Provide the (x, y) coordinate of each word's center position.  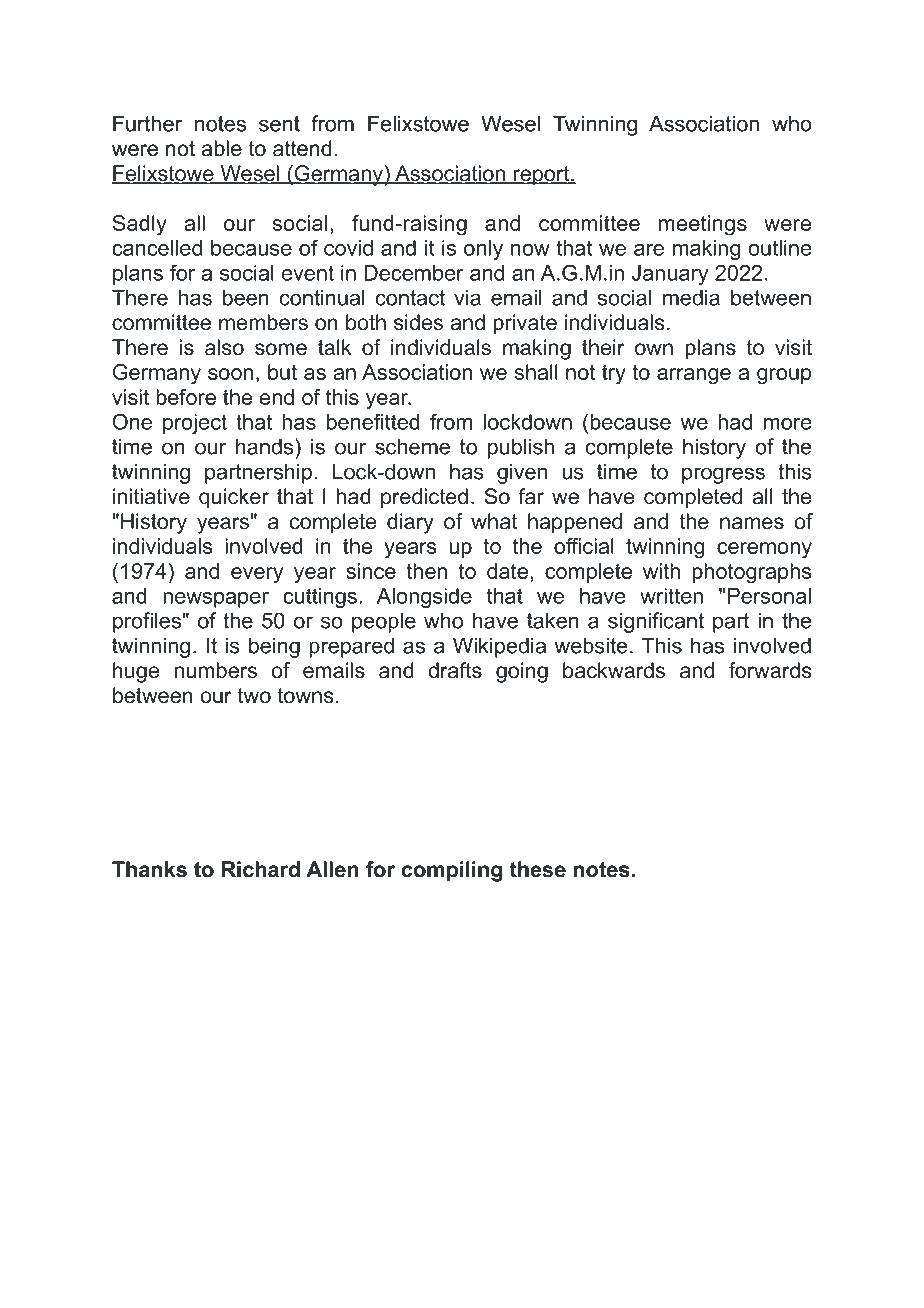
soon (230, 374)
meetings (703, 225)
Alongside (424, 598)
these (537, 869)
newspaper (216, 600)
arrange (694, 376)
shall (536, 372)
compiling (452, 871)
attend (302, 148)
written (671, 596)
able (221, 148)
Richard (261, 869)
